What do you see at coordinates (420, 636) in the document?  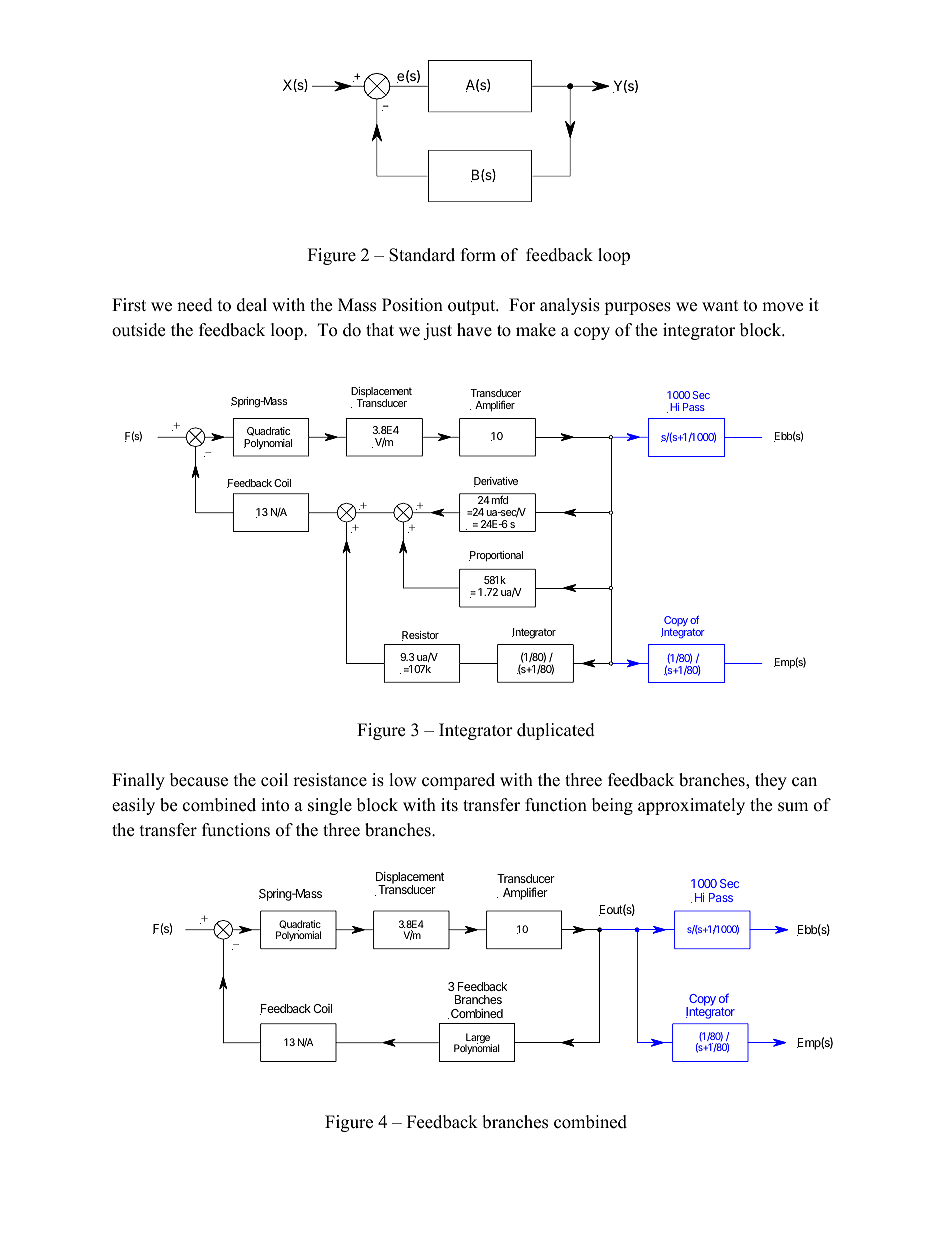 I see `Resistor` at bounding box center [420, 636].
